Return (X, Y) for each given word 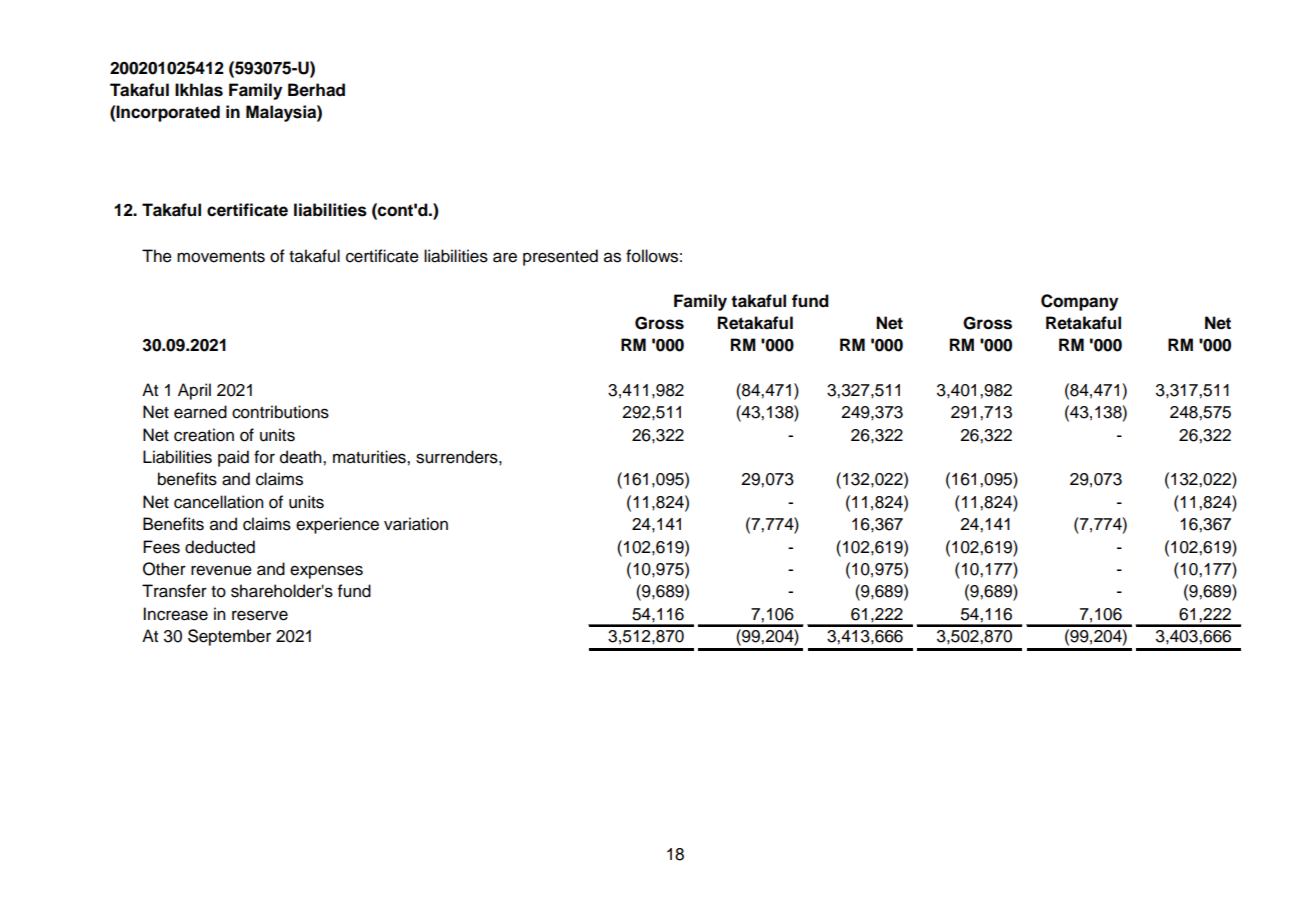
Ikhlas (199, 90)
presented (560, 257)
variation (416, 524)
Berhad (316, 90)
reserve (260, 615)
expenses (326, 572)
